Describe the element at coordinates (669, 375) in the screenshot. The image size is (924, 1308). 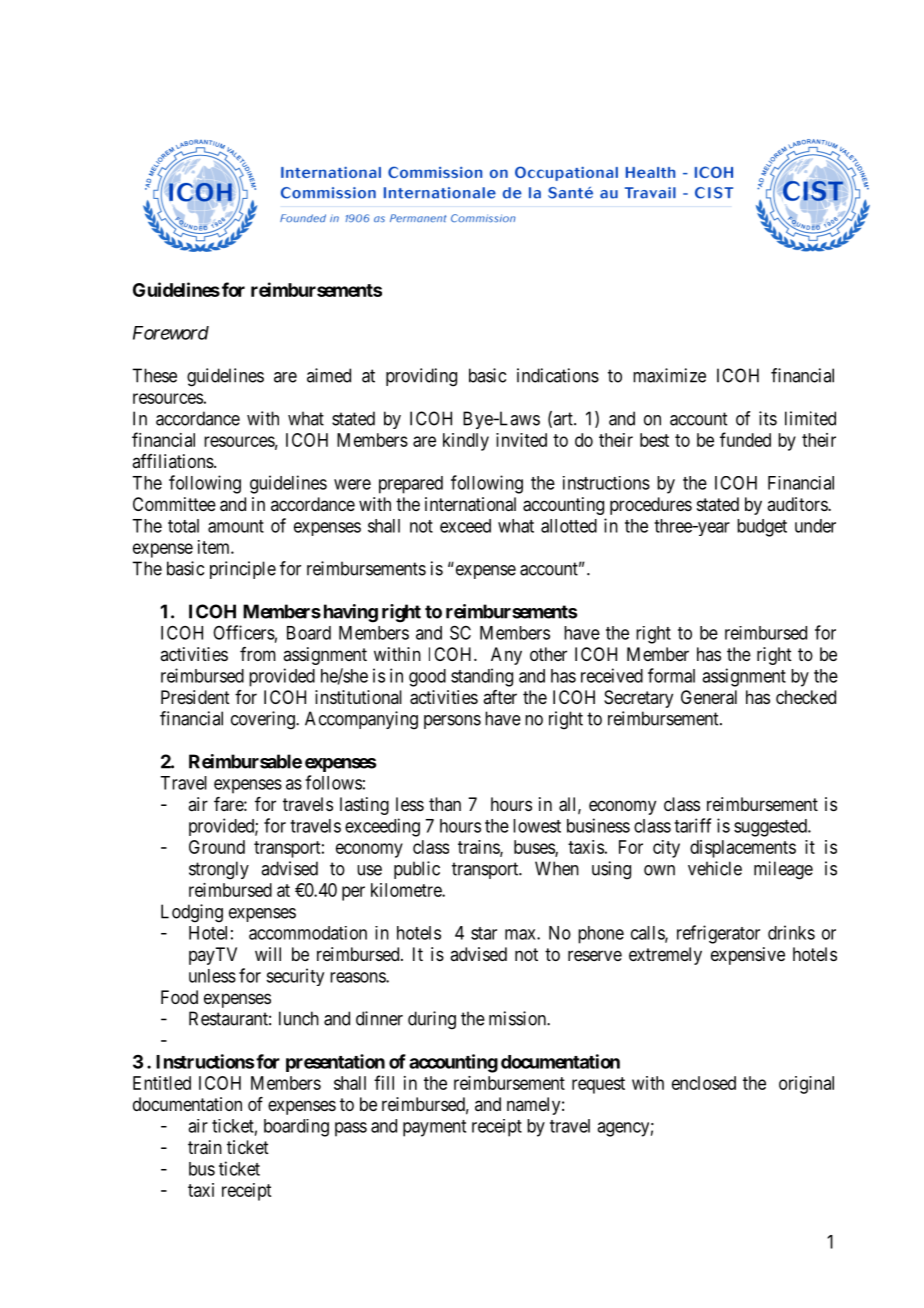
I see `maximize` at that location.
